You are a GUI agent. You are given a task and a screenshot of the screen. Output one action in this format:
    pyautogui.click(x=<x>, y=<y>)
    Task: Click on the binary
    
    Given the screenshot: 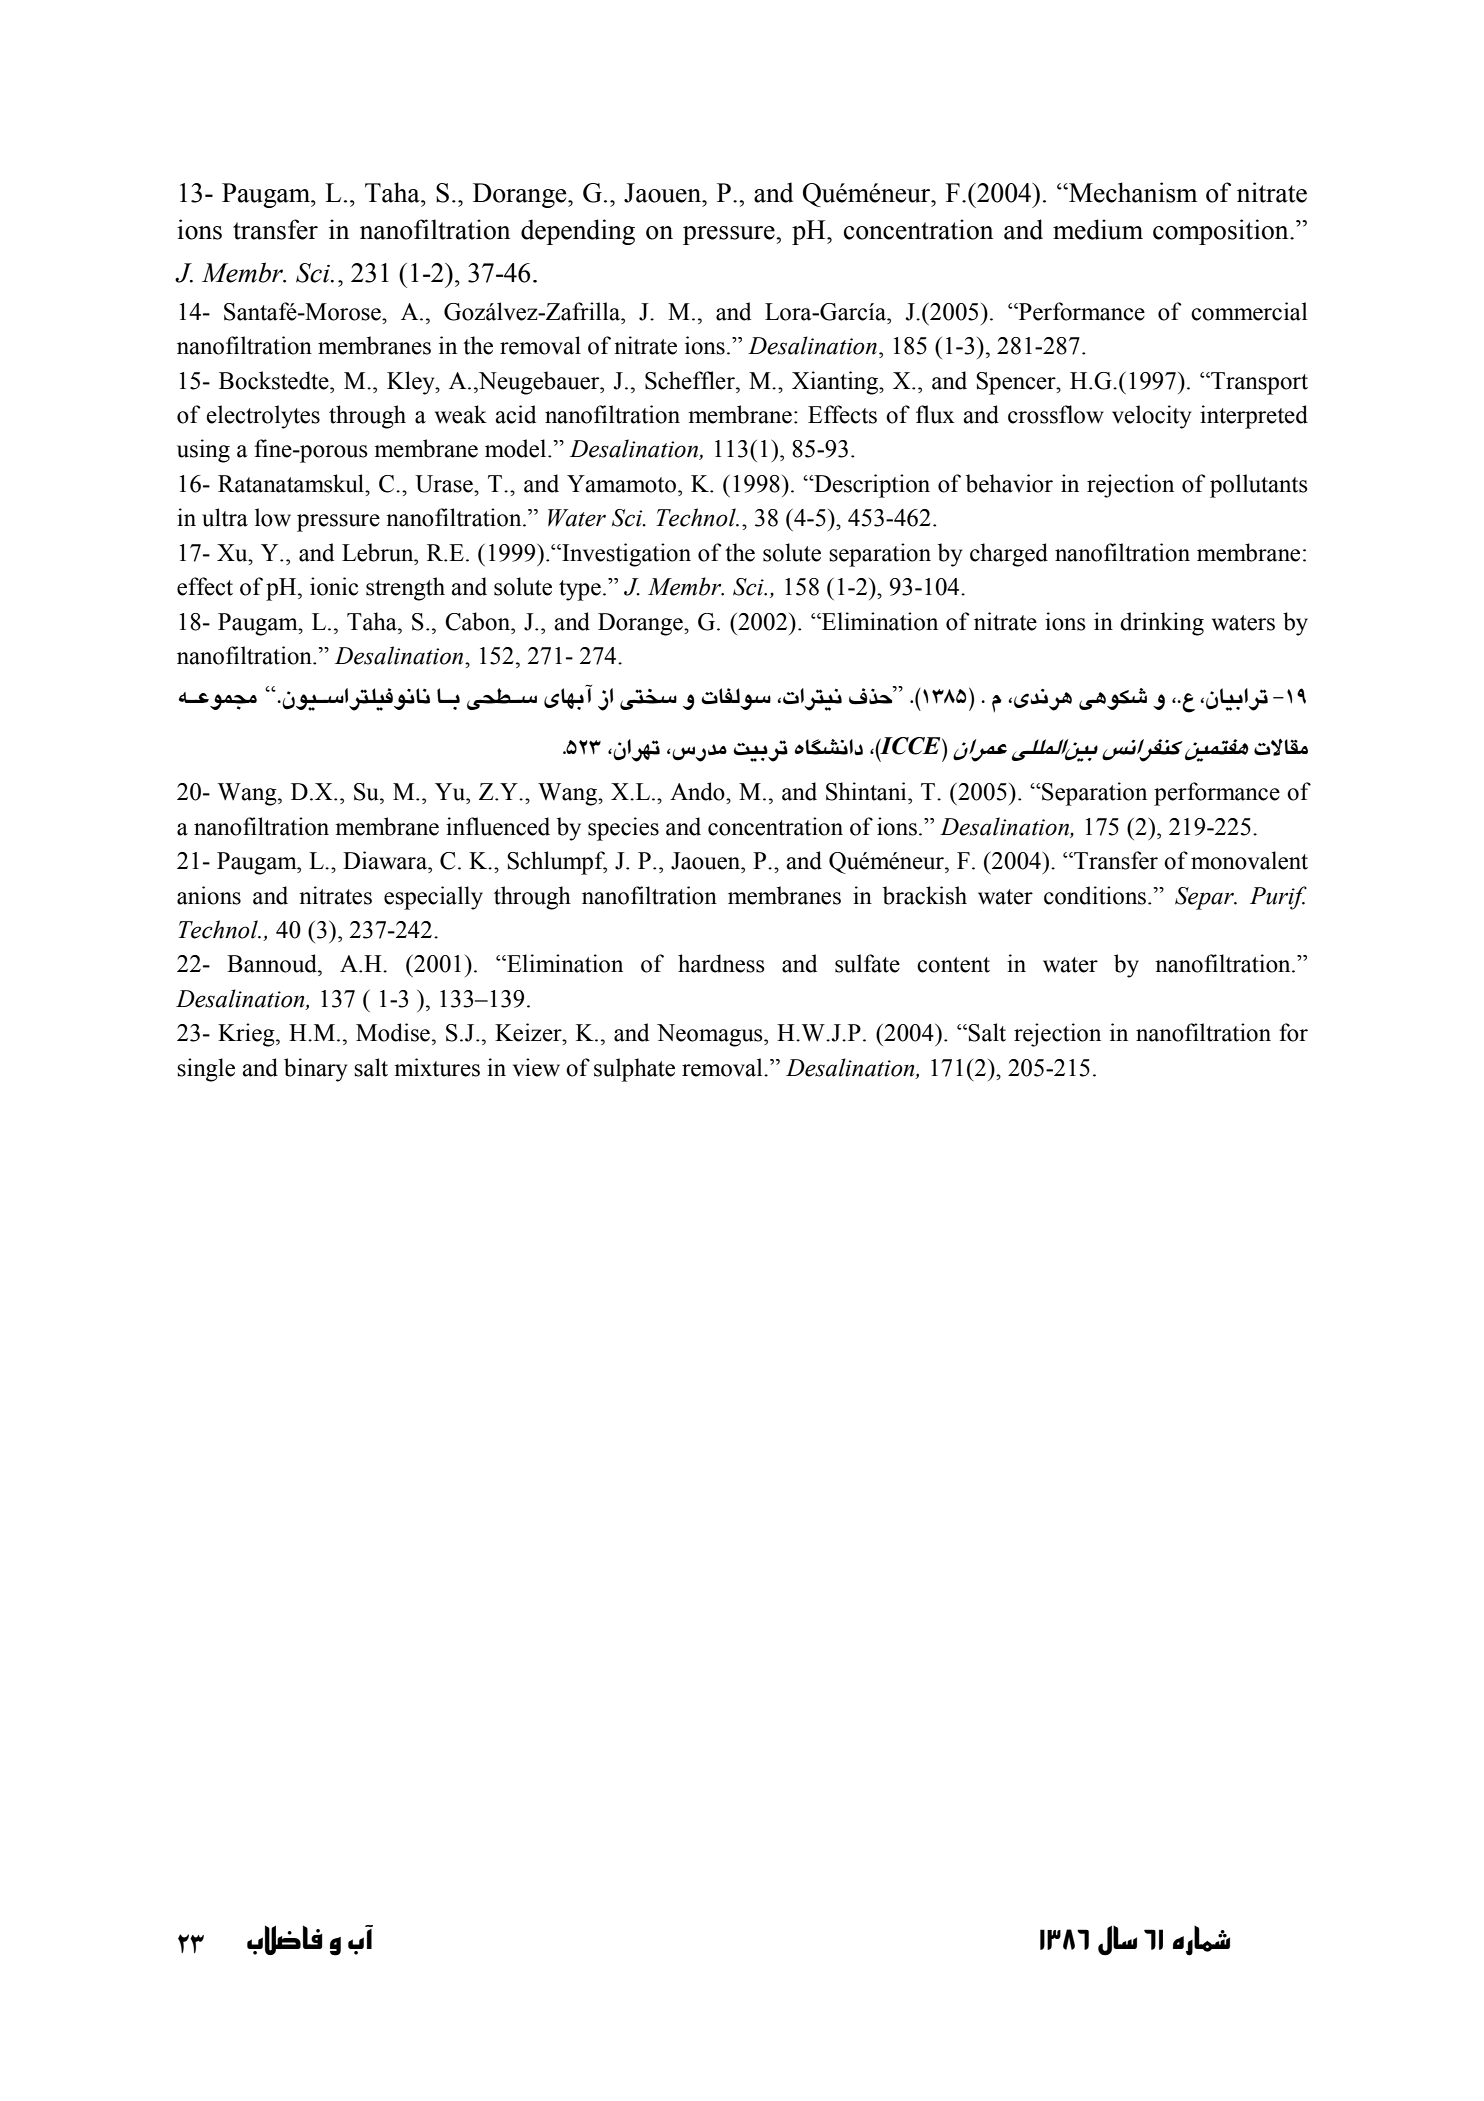 What is the action you would take?
    pyautogui.click(x=315, y=1070)
